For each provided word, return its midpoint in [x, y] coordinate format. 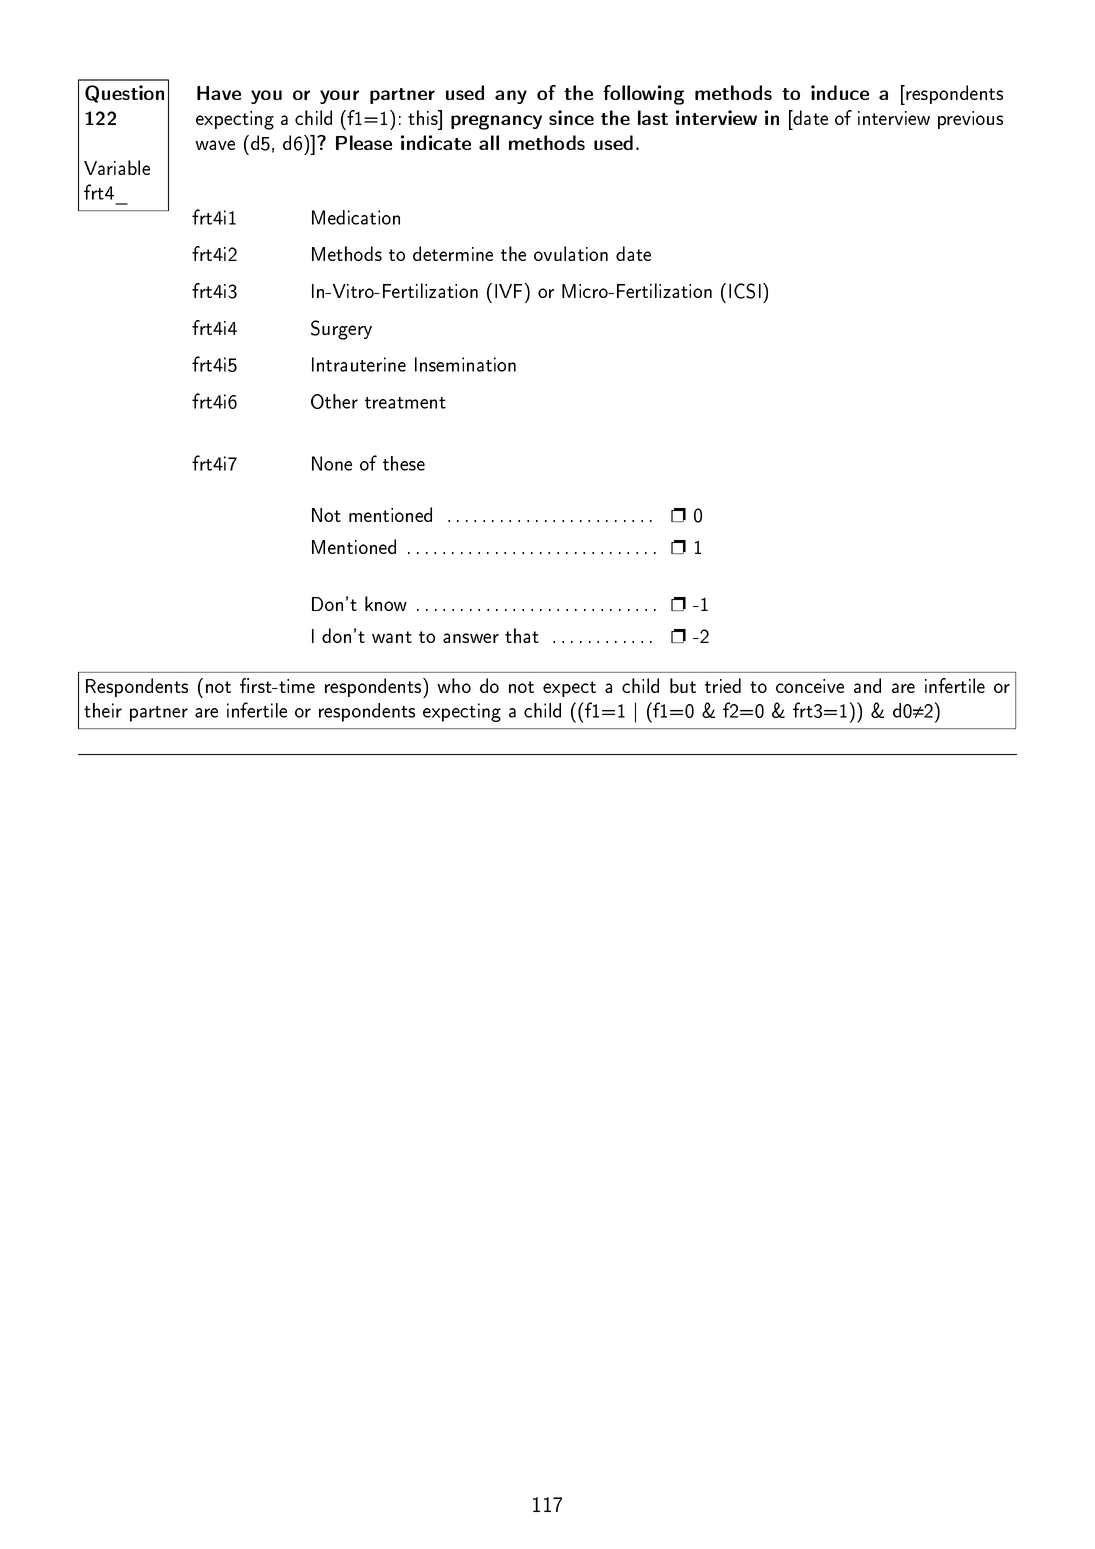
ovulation [571, 253]
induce [840, 92]
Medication [356, 217]
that [522, 635]
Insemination [465, 364]
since [571, 117]
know [386, 603]
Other [334, 401]
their [103, 710]
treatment [405, 403]
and [867, 685]
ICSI [745, 291]
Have [219, 93]
